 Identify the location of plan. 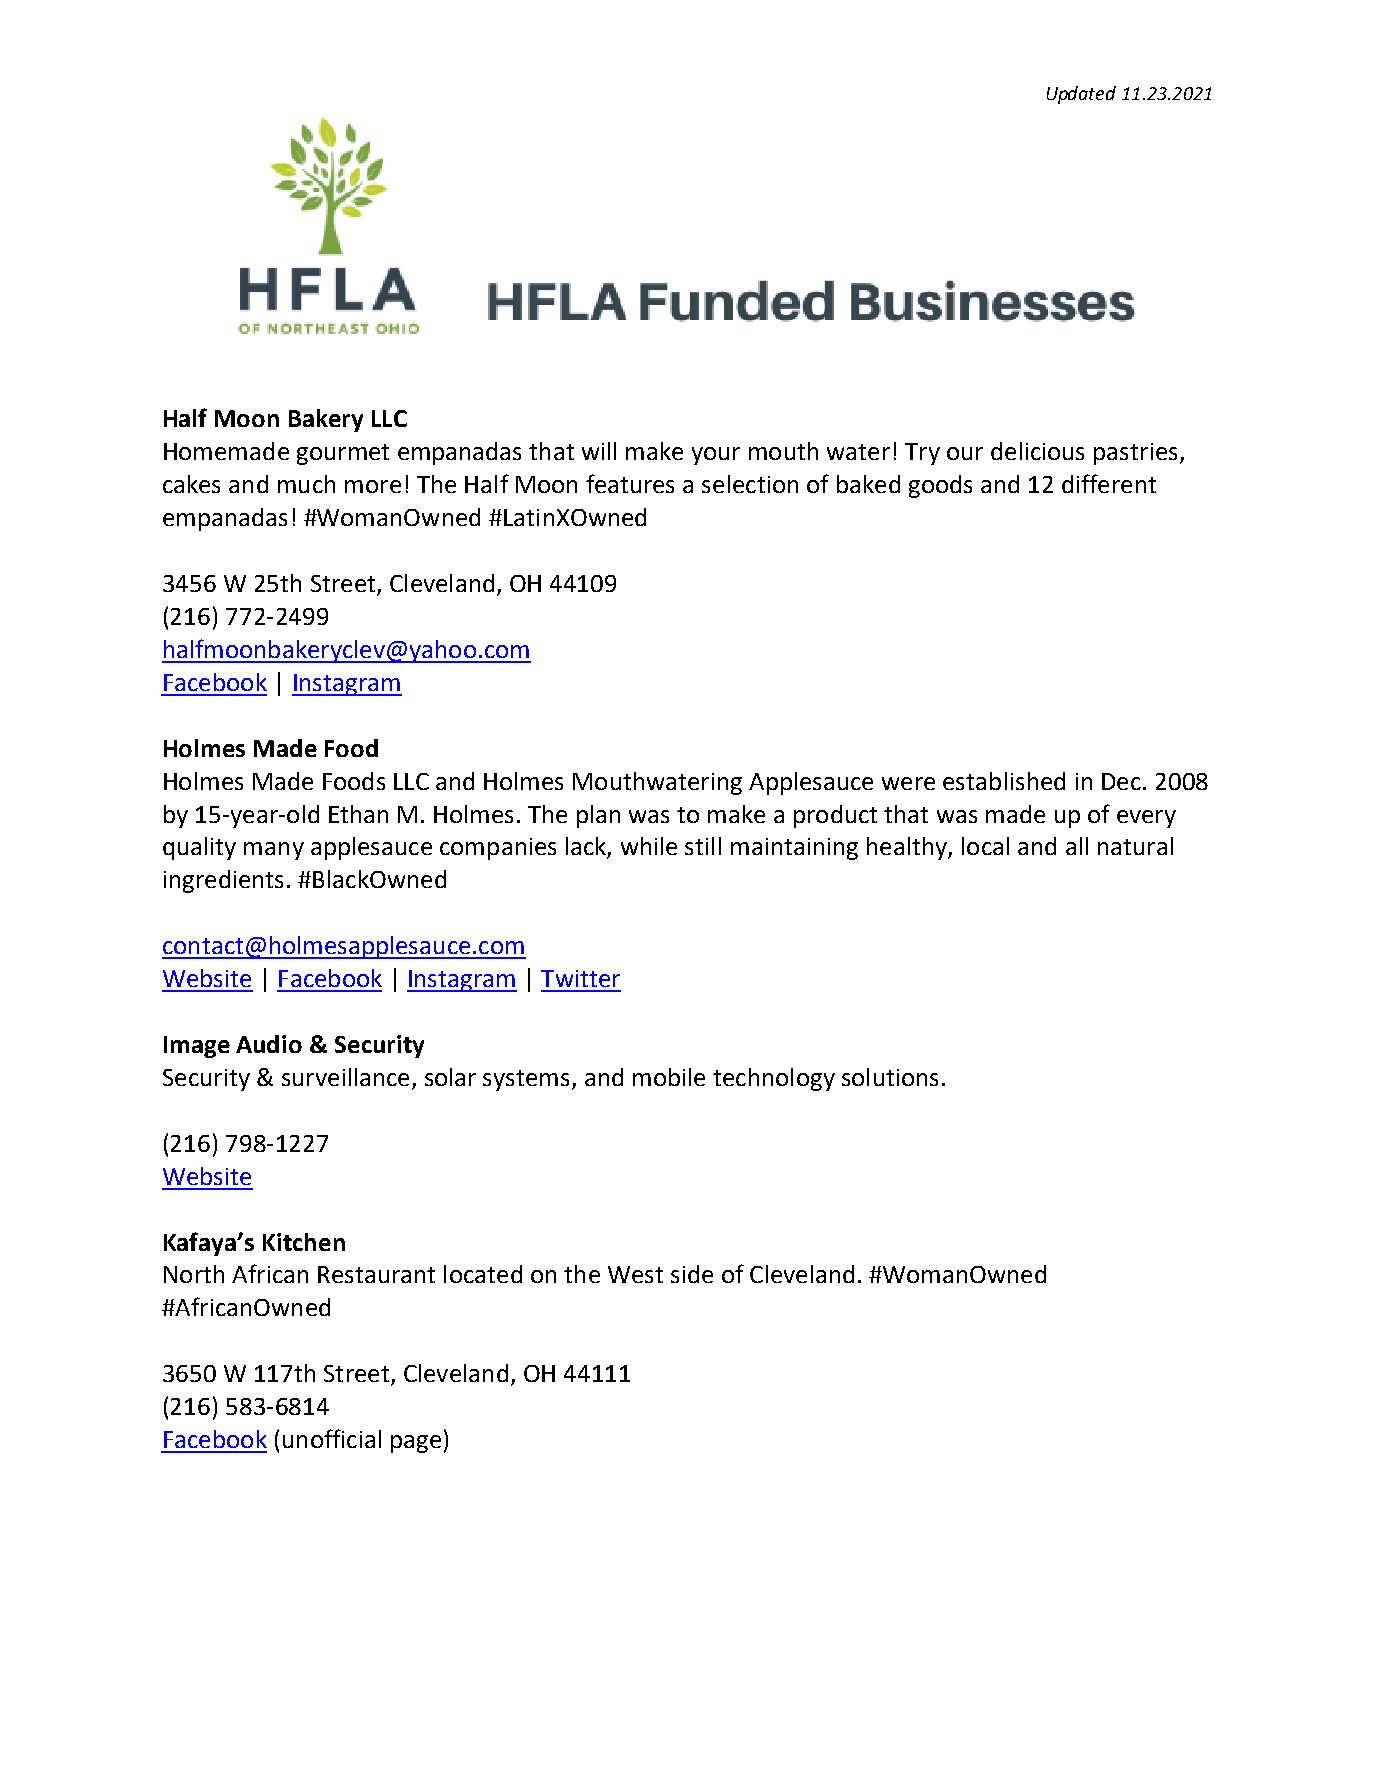
(598, 816).
